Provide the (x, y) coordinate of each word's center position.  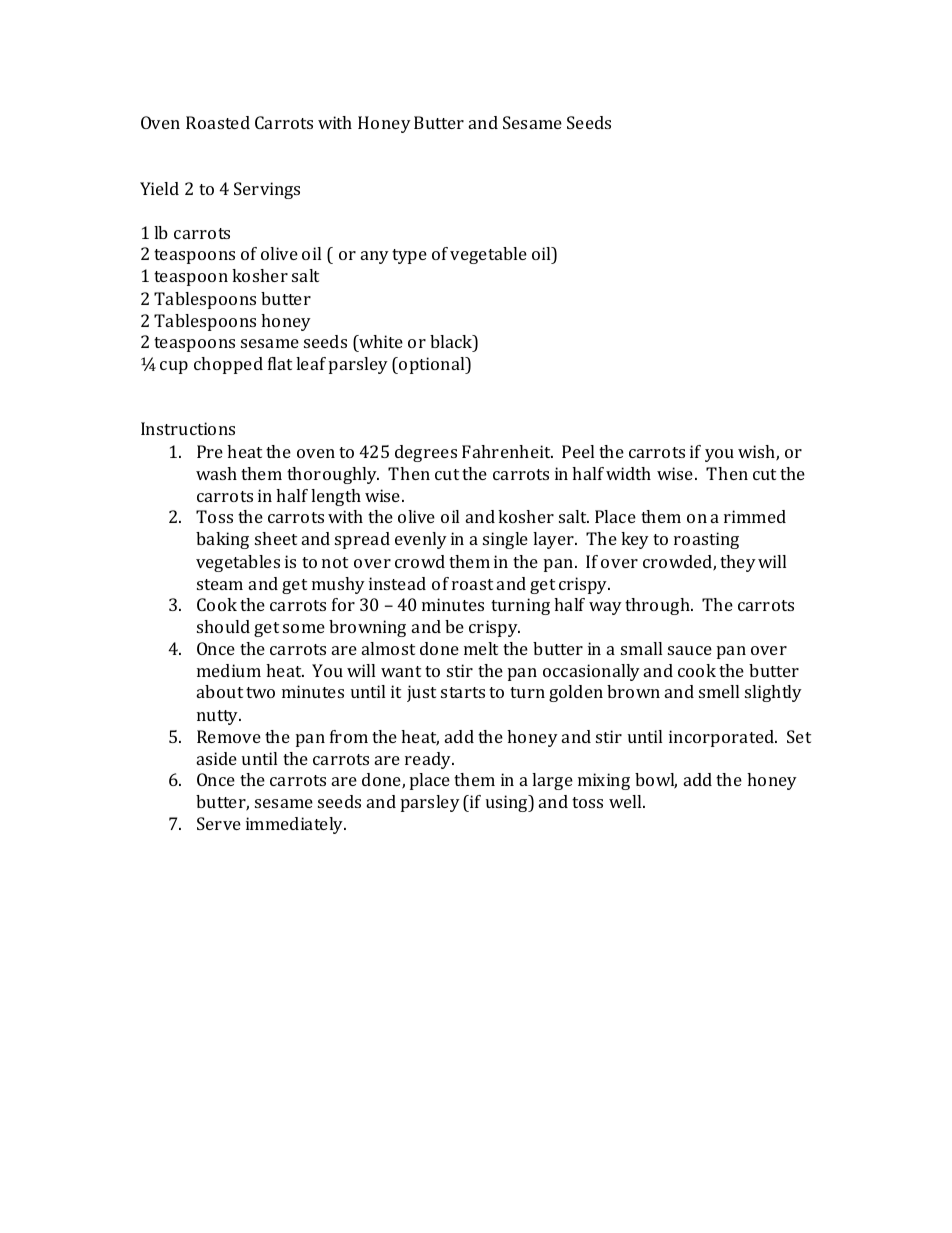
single (505, 540)
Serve (219, 823)
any (375, 257)
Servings (267, 190)
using (508, 803)
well (626, 801)
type (409, 256)
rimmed (755, 516)
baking (222, 540)
